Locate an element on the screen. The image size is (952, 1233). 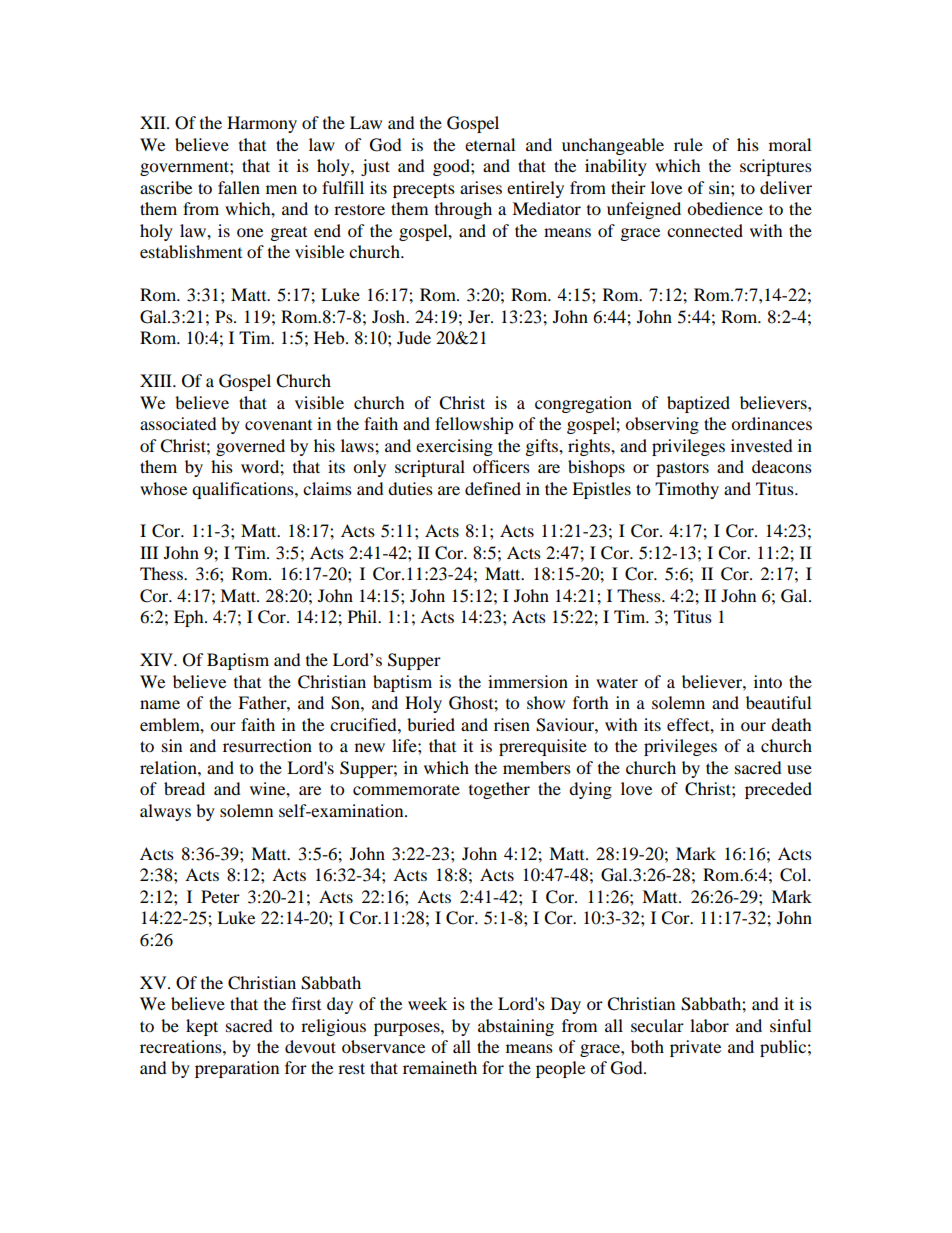
preceded is located at coordinates (778, 790).
